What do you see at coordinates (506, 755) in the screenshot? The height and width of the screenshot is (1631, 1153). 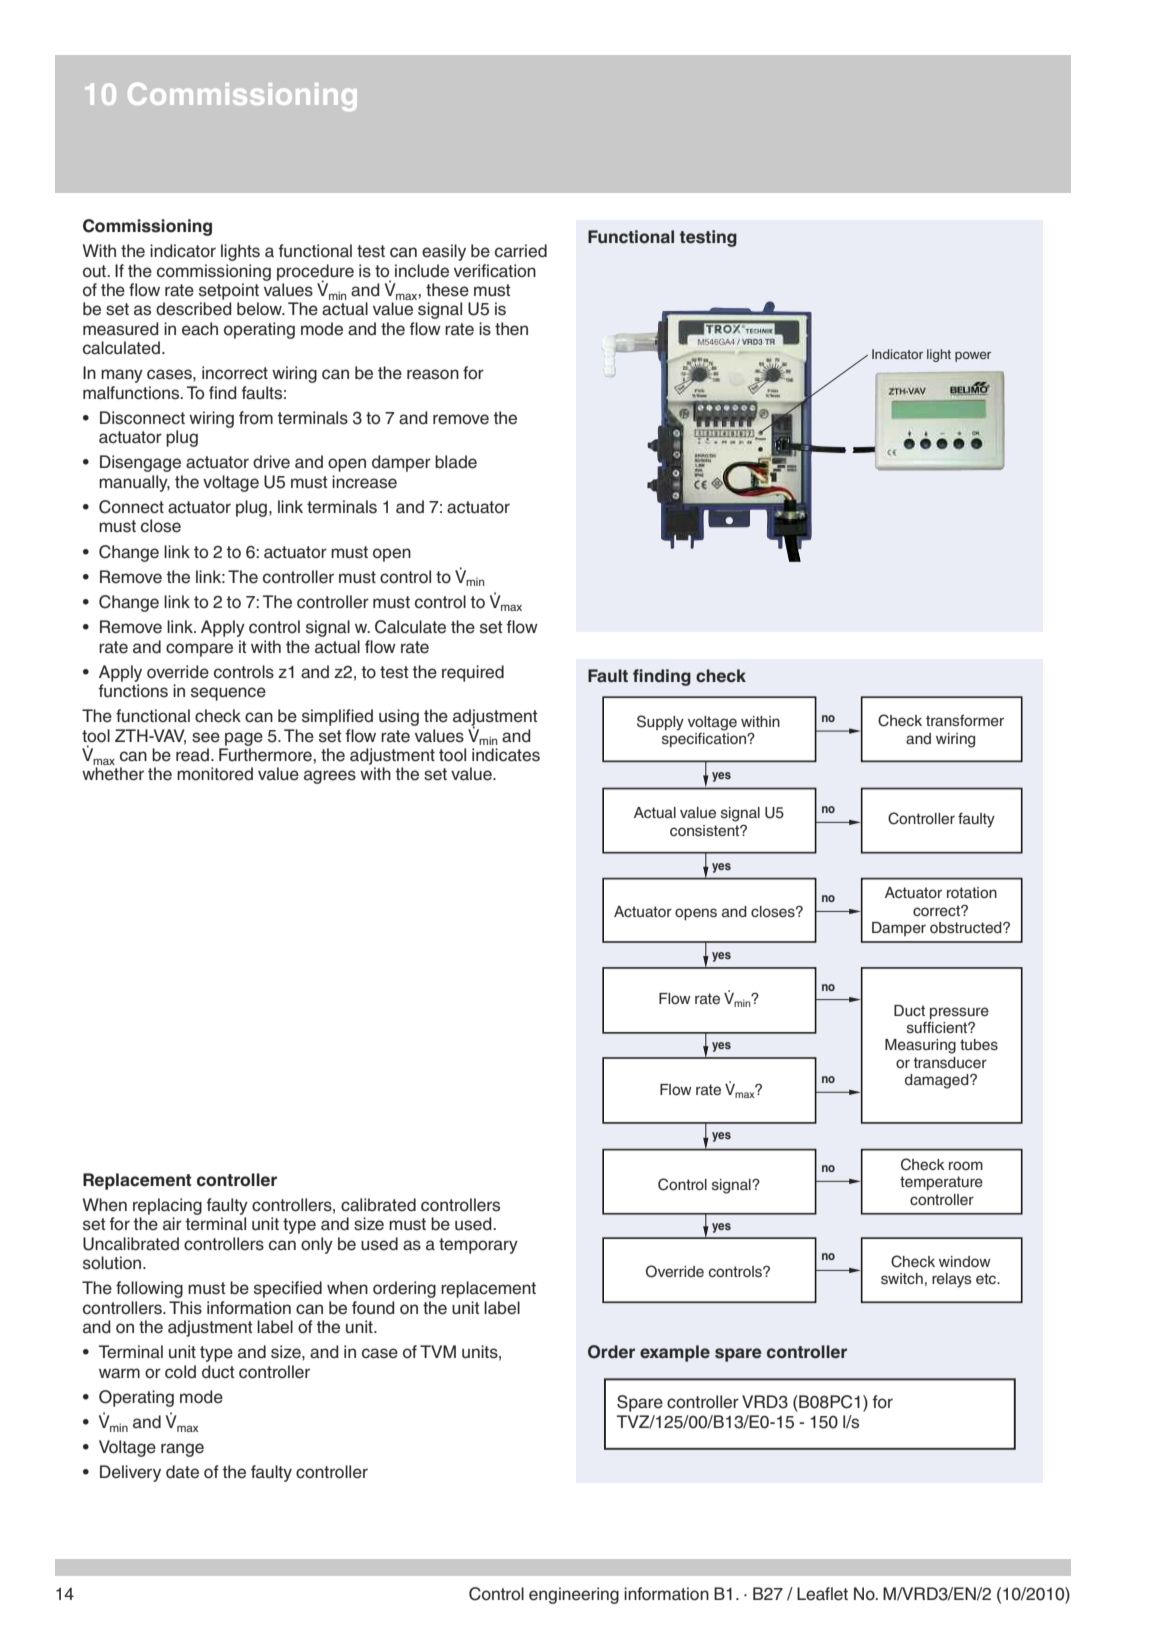 I see `indicates` at bounding box center [506, 755].
